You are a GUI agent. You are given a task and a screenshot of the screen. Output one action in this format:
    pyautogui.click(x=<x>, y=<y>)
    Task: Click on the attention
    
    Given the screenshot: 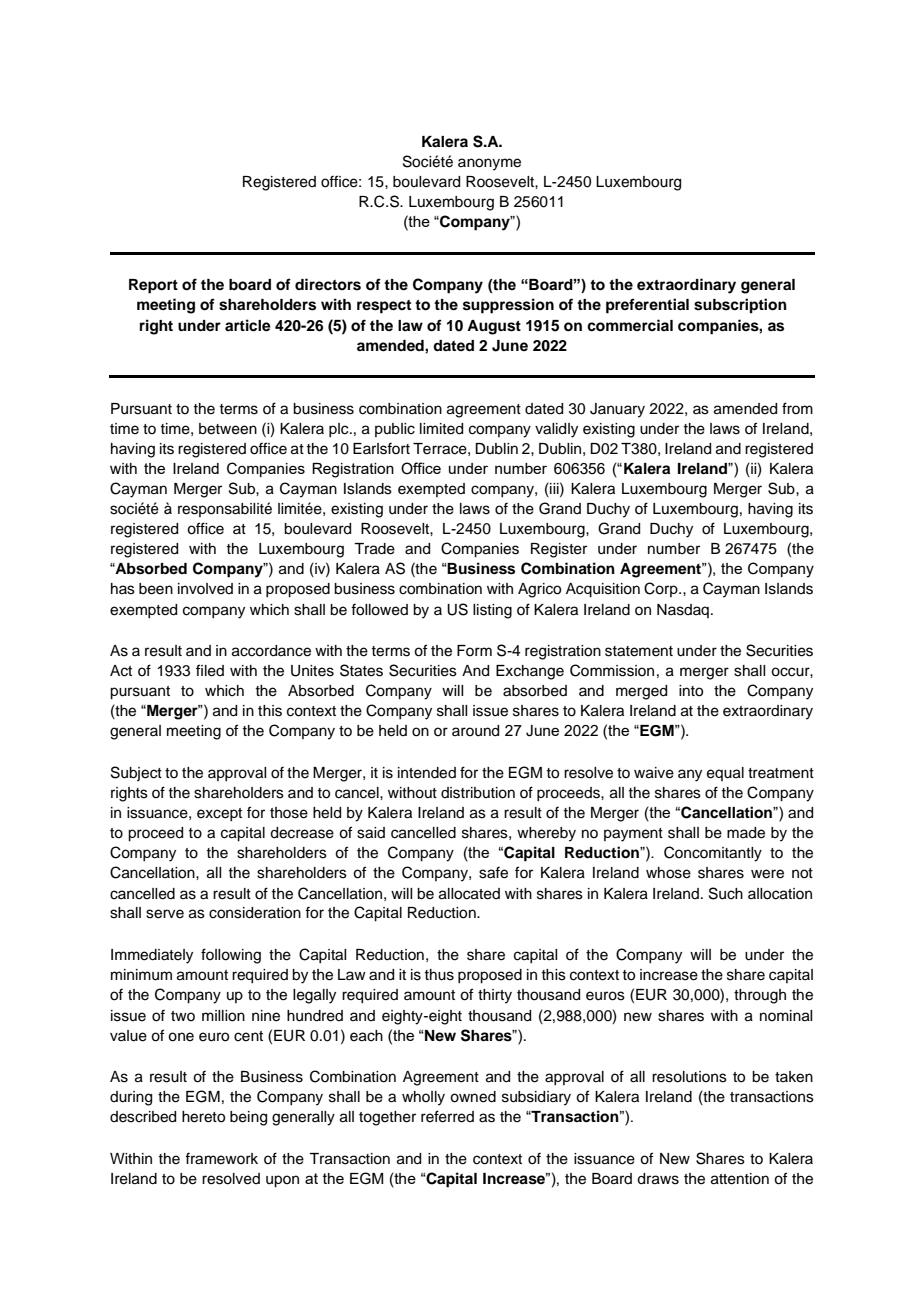 What is the action you would take?
    pyautogui.click(x=740, y=1179)
